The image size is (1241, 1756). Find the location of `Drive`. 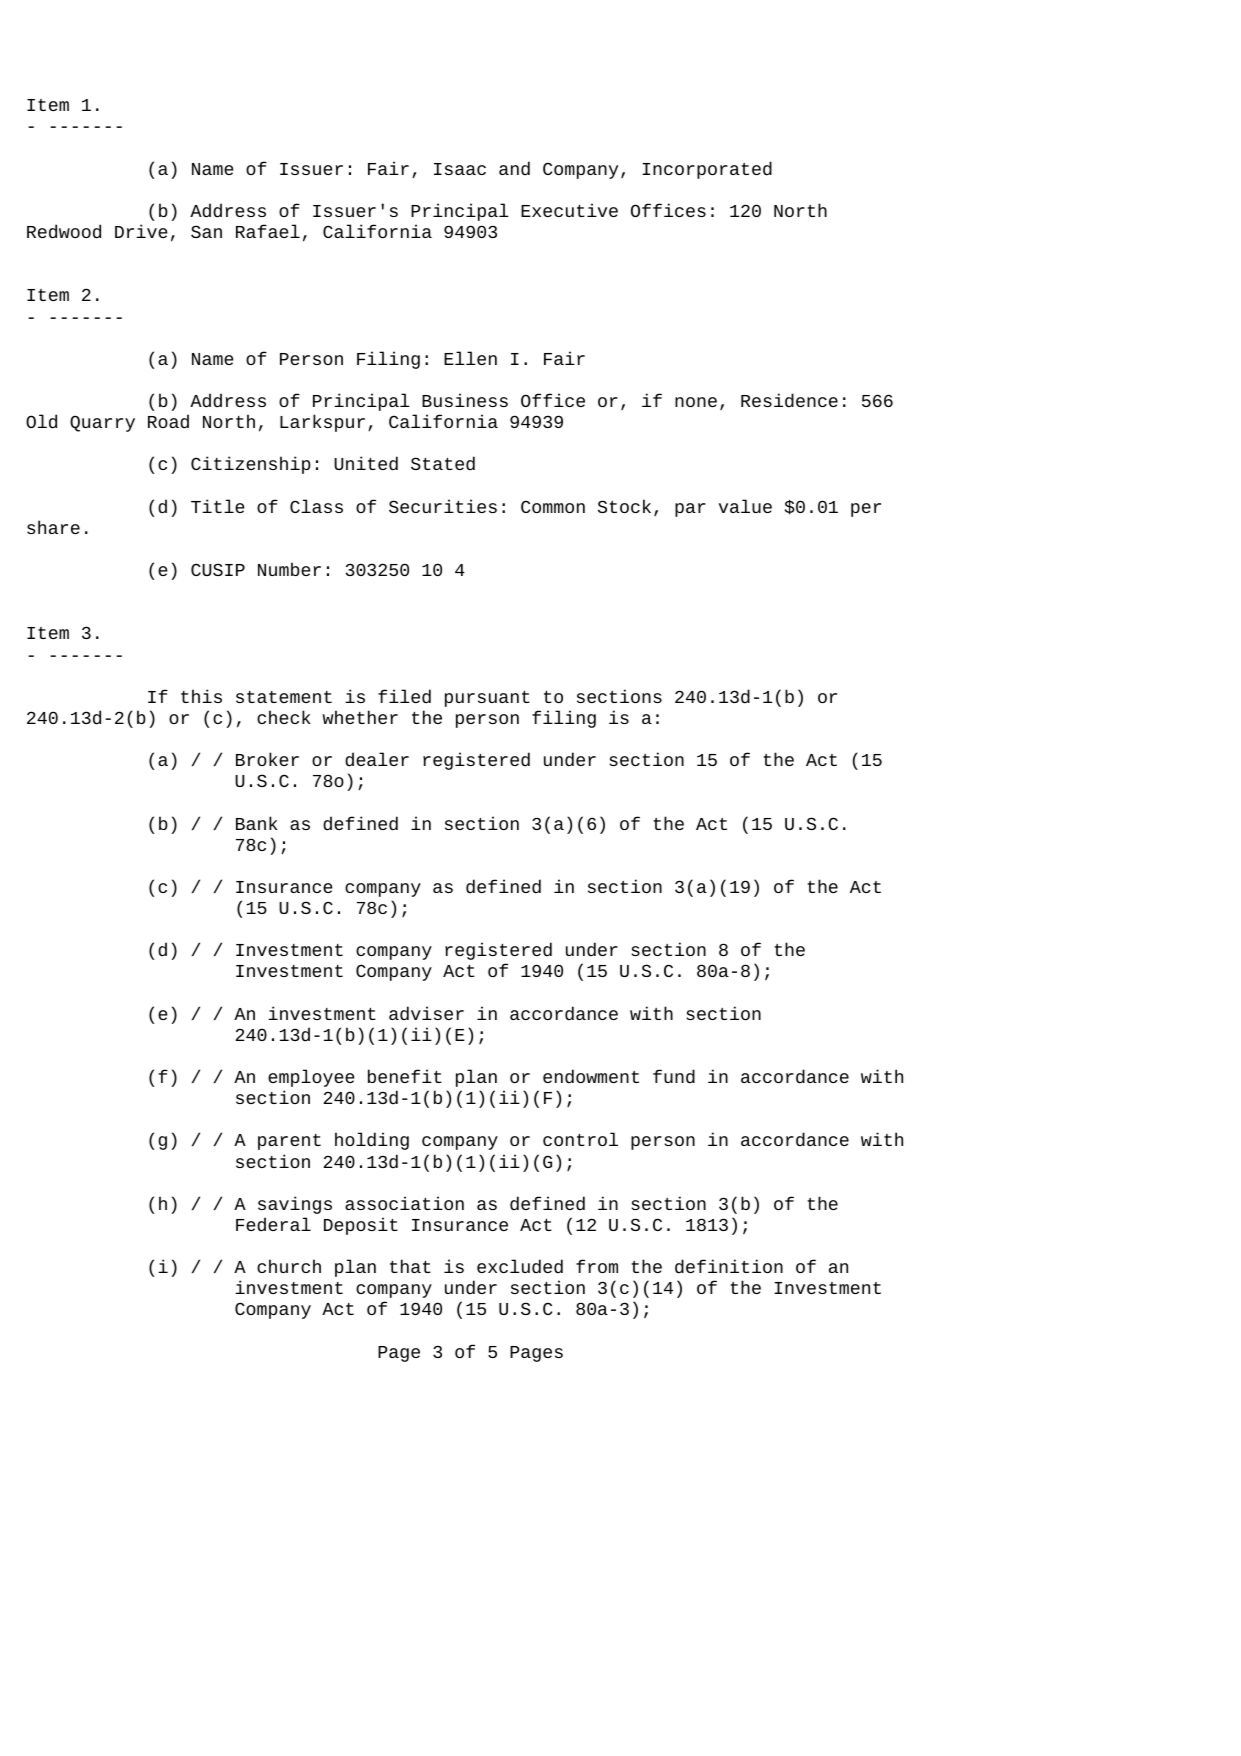

Drive is located at coordinates (141, 231).
